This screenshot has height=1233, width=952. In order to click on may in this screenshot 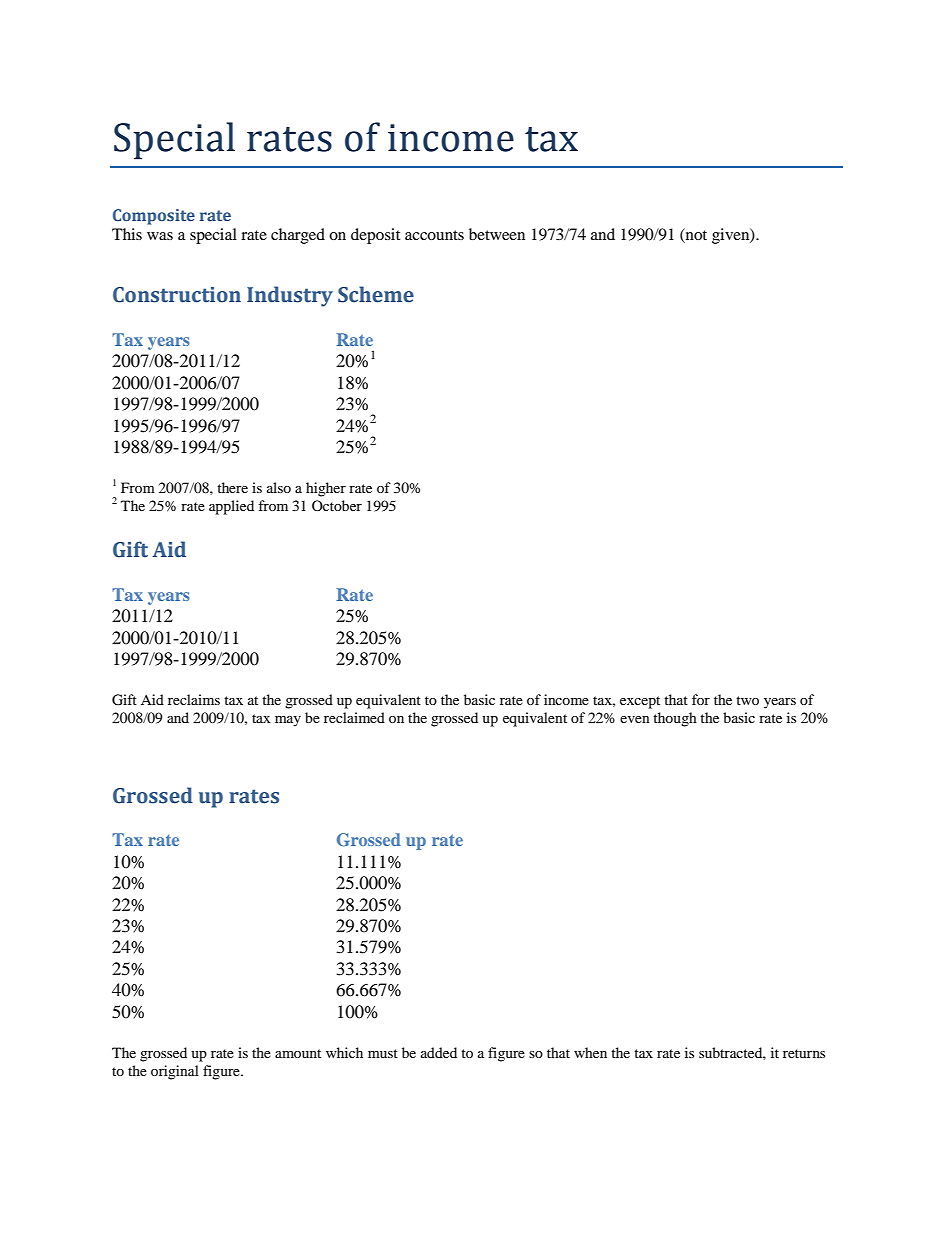, I will do `click(288, 721)`.
